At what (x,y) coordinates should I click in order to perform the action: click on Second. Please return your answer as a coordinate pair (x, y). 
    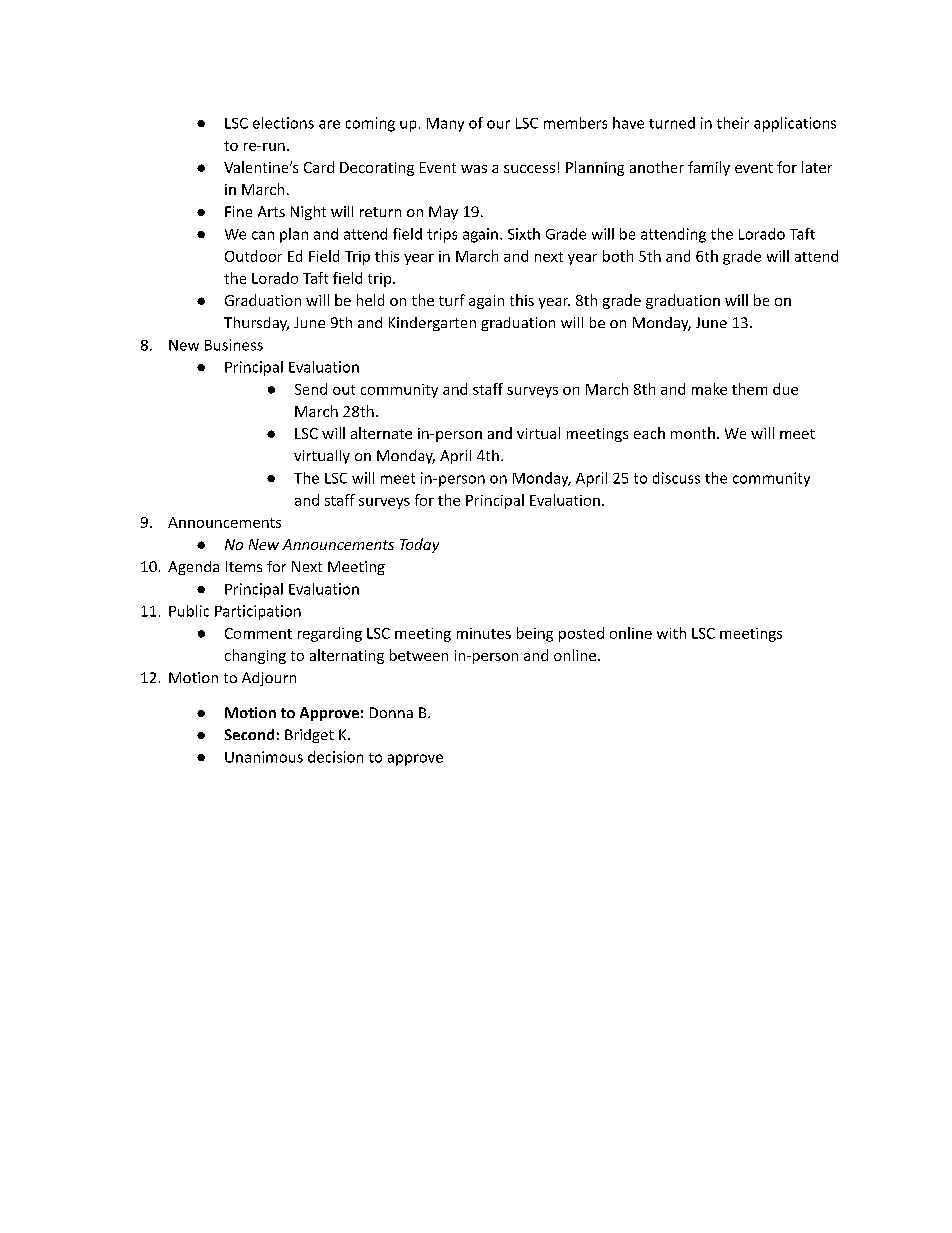
    Looking at the image, I should click on (249, 734).
